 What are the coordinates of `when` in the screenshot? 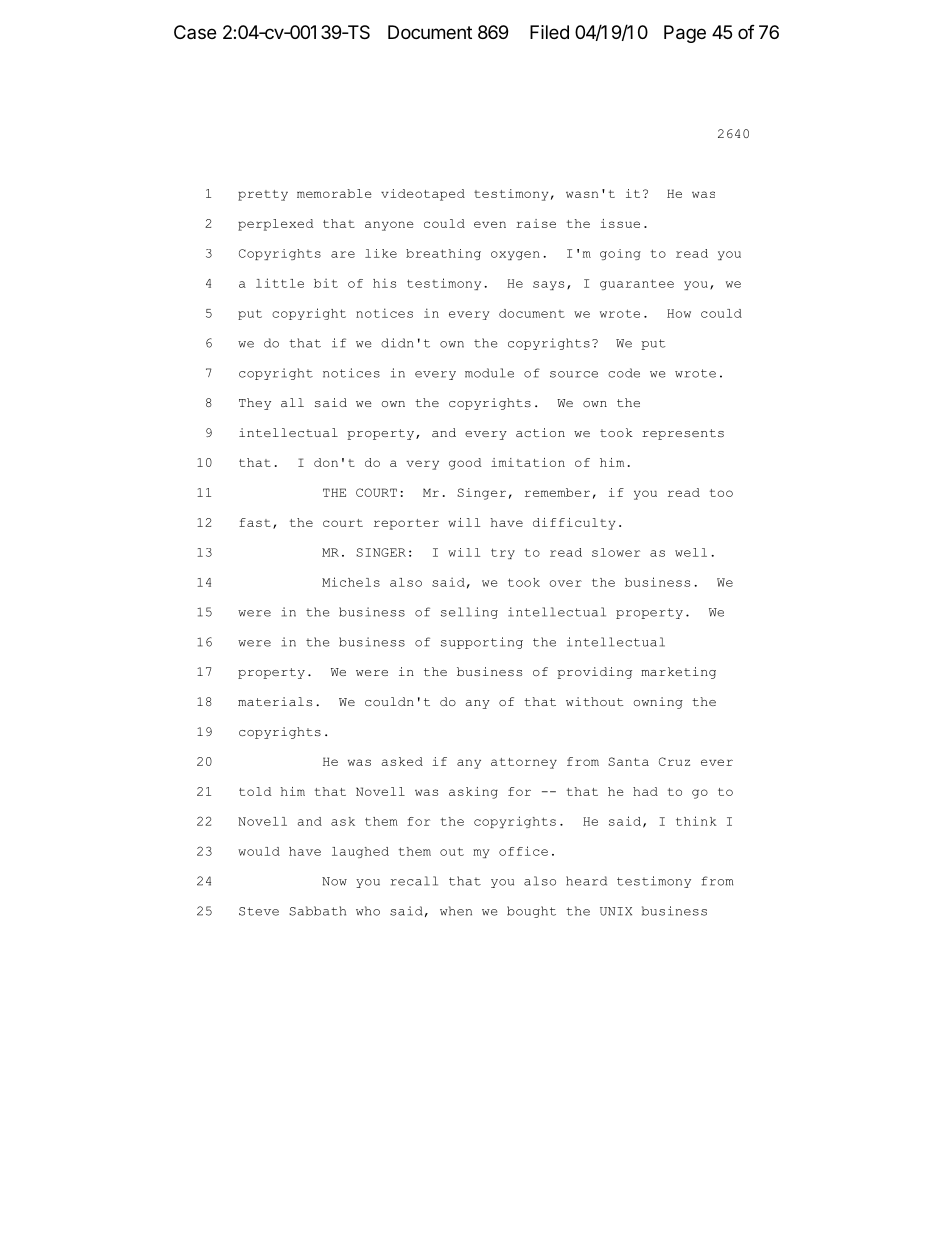 It's located at (456, 911).
